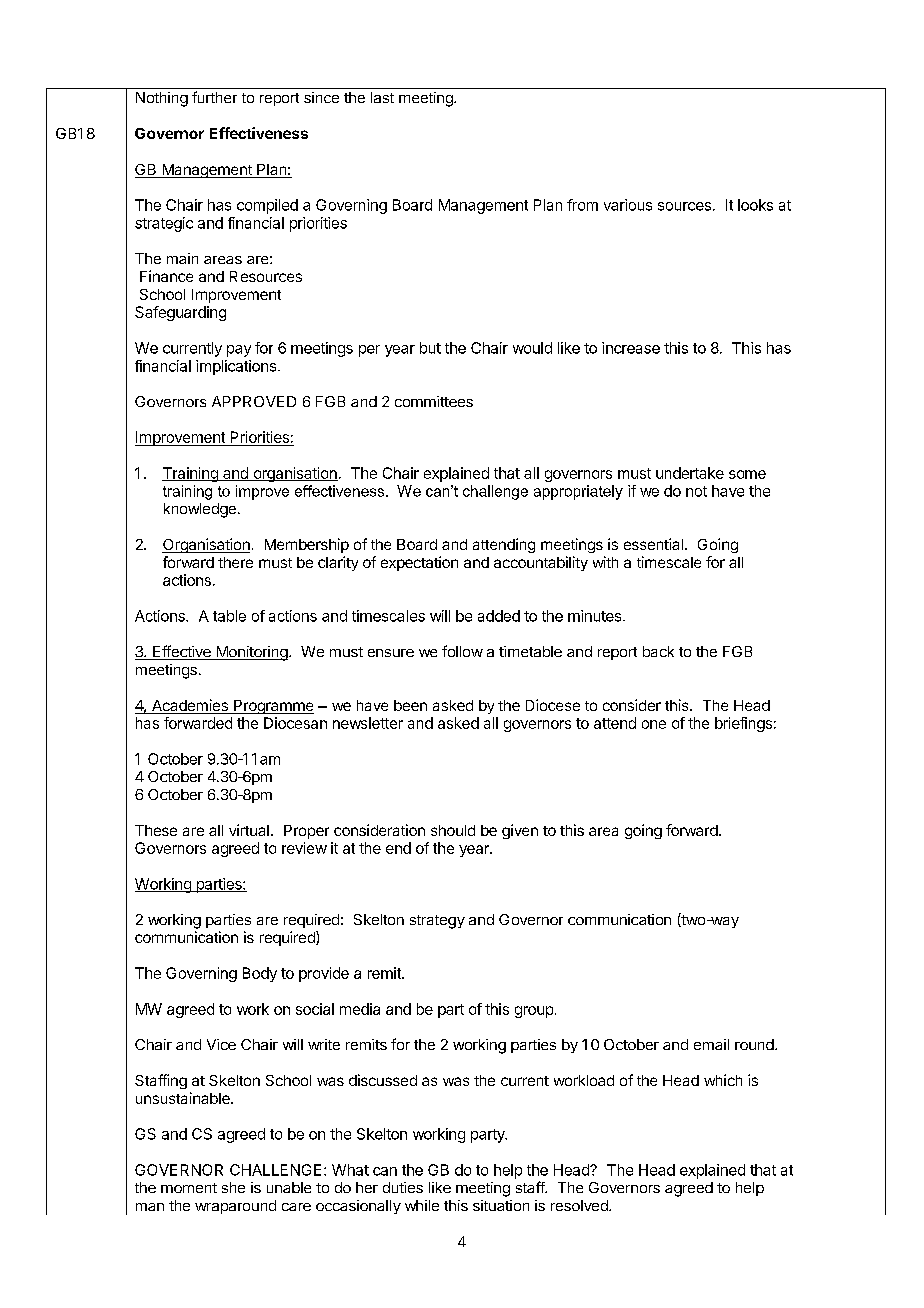 Image resolution: width=924 pixels, height=1308 pixels. I want to click on increase, so click(631, 348).
